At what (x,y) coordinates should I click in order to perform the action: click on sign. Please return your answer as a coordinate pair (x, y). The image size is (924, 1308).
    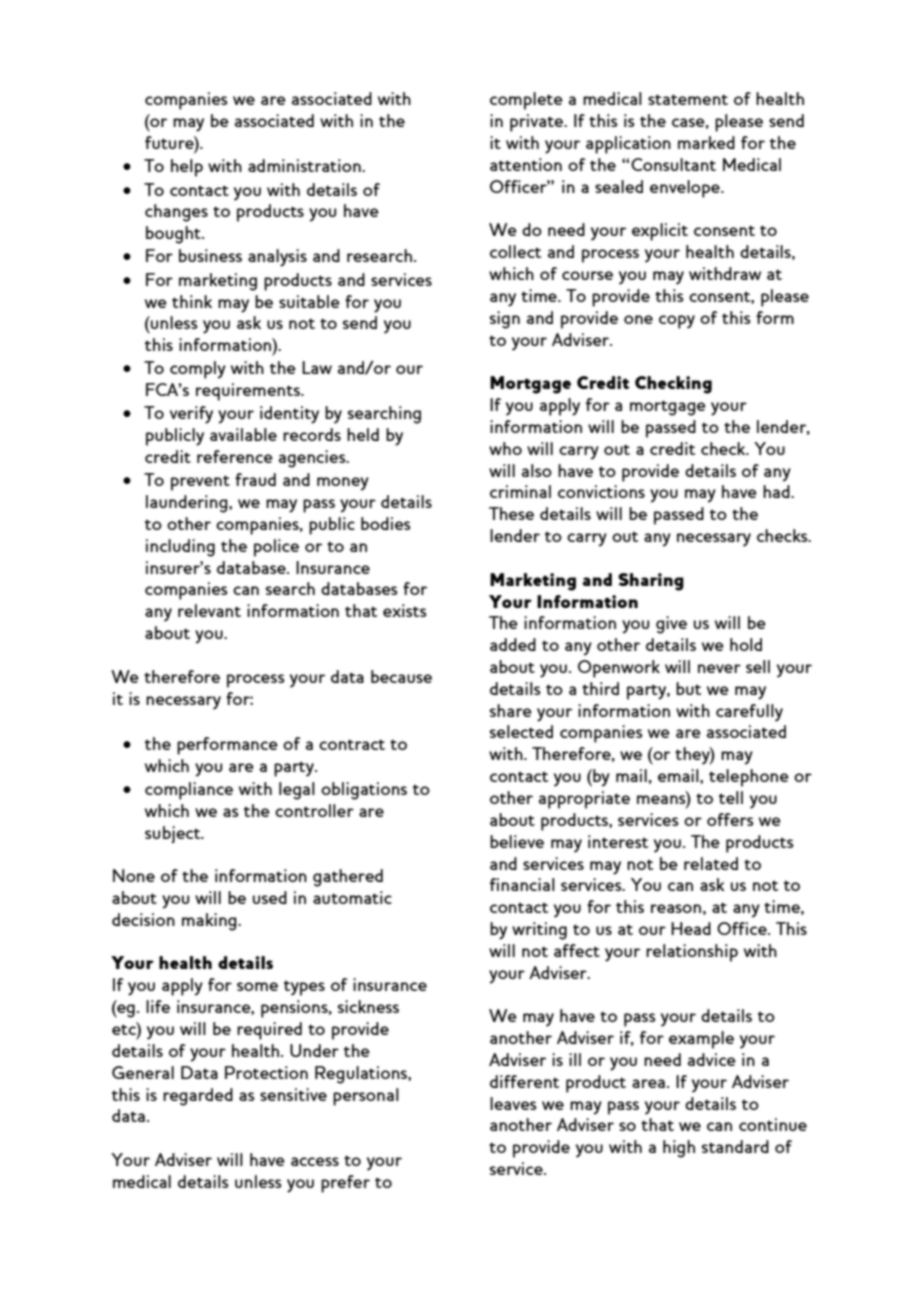
    Looking at the image, I should click on (505, 320).
